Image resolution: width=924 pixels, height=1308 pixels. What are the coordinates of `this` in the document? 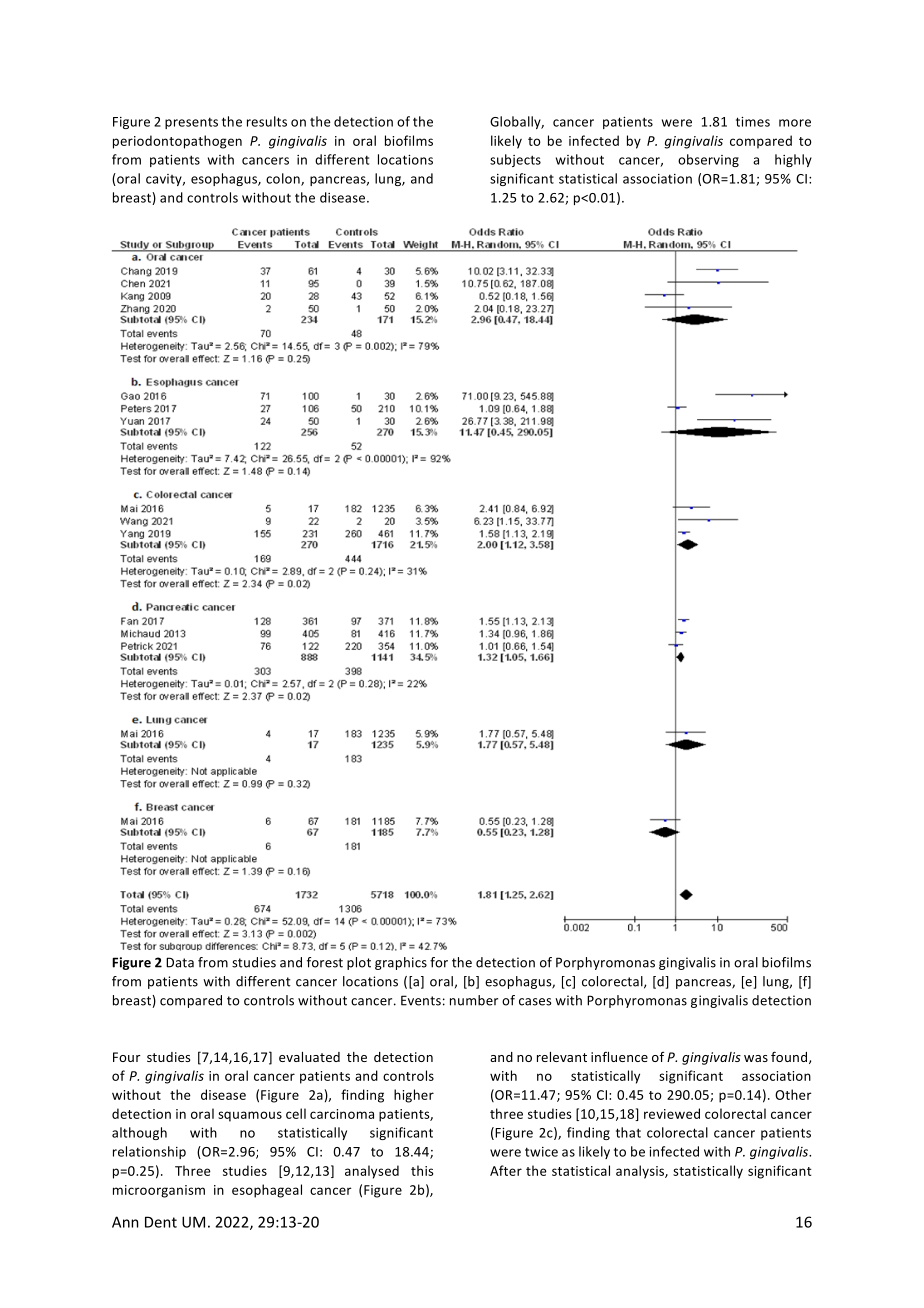 It's located at (422, 1170).
